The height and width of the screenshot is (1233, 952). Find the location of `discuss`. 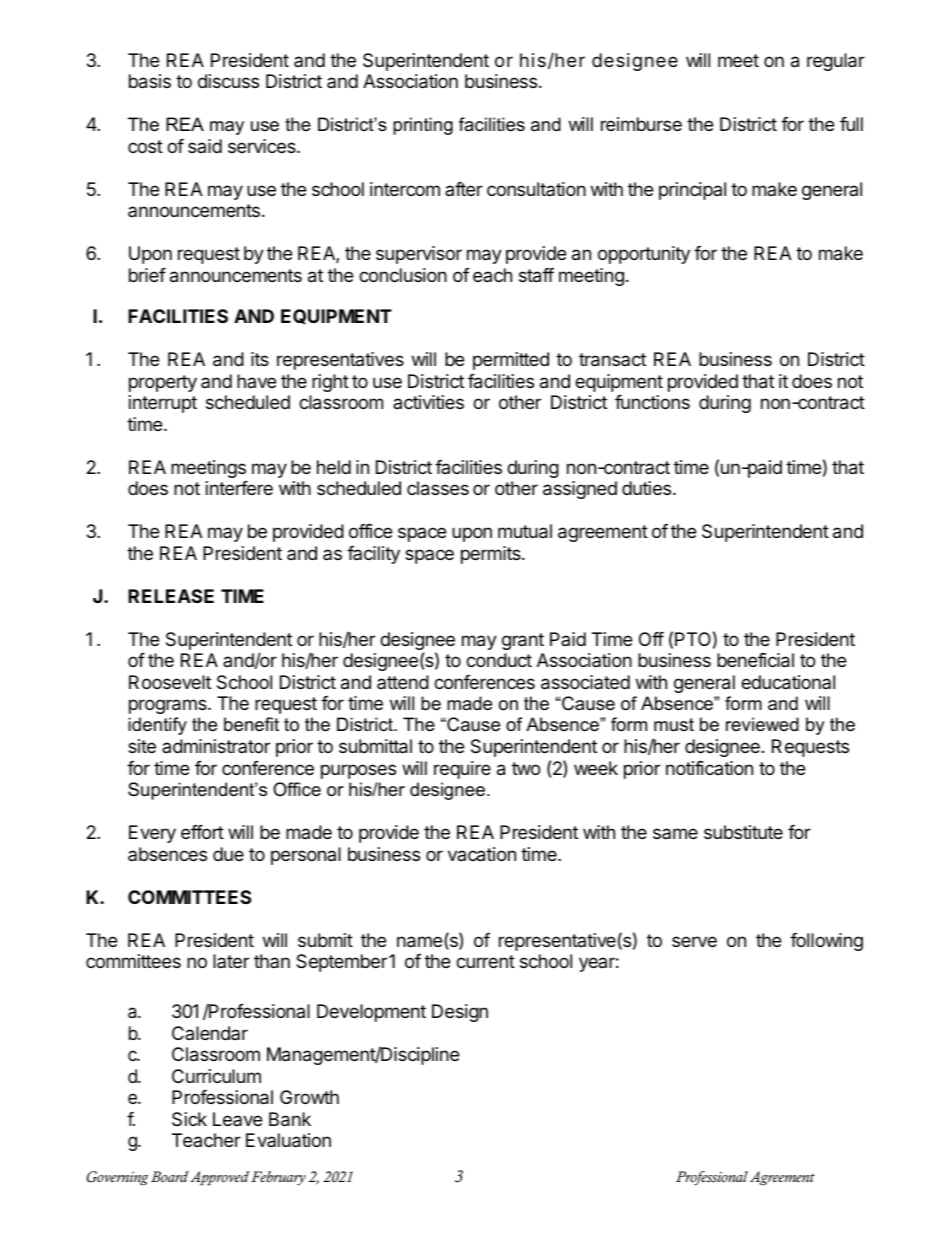

discuss is located at coordinates (228, 81).
